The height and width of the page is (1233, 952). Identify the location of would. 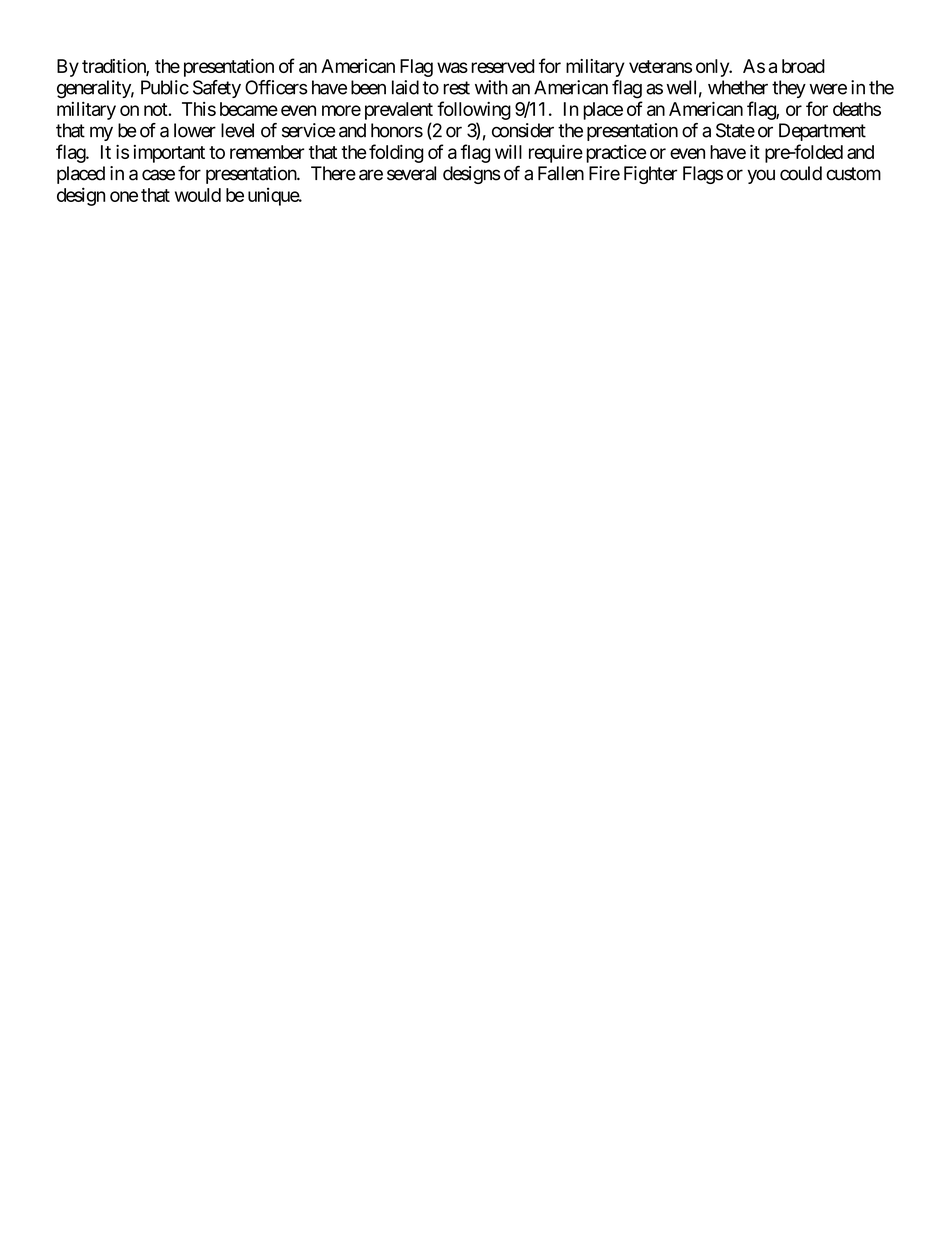
(198, 195).
